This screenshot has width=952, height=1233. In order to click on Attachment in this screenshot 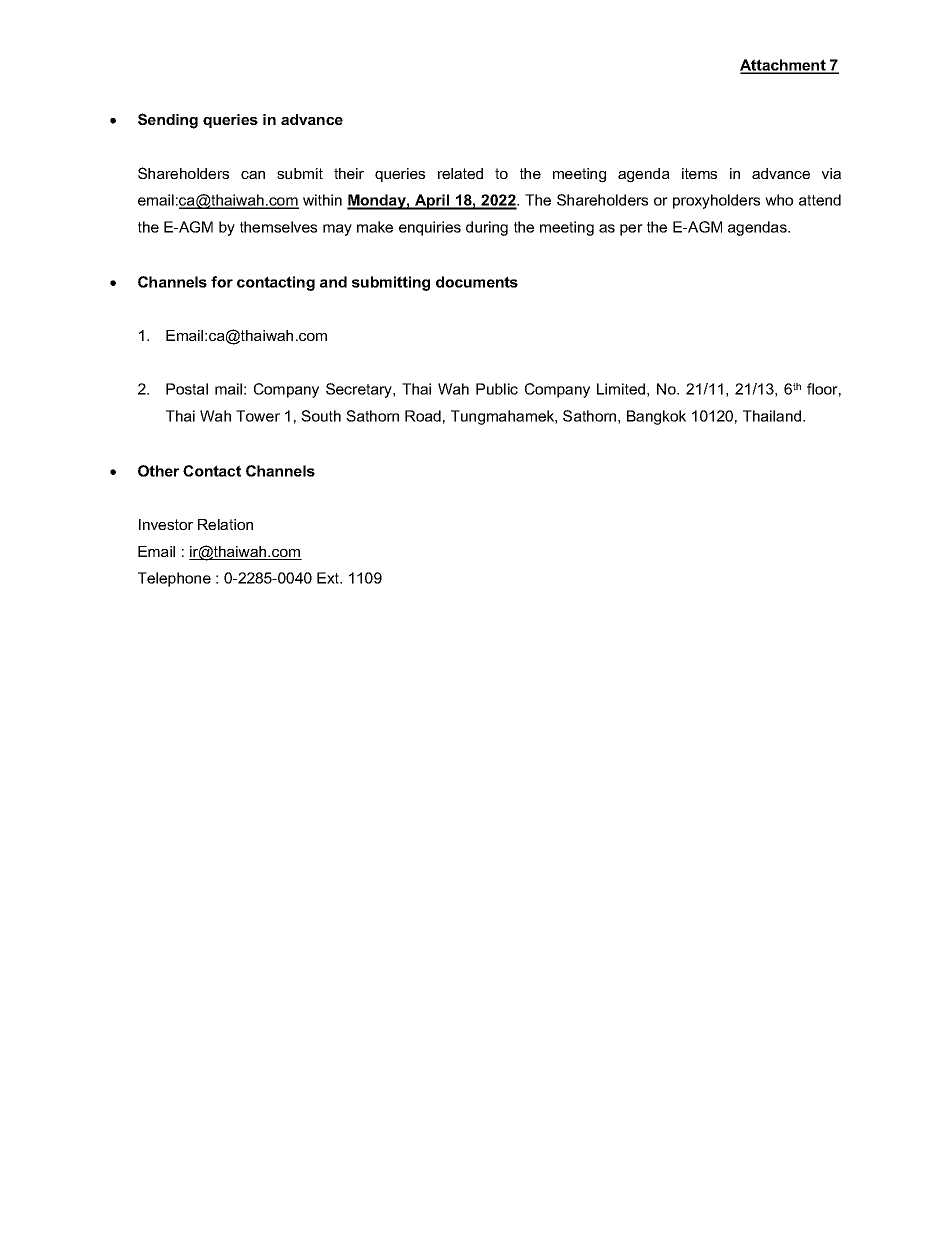, I will do `click(784, 66)`.
